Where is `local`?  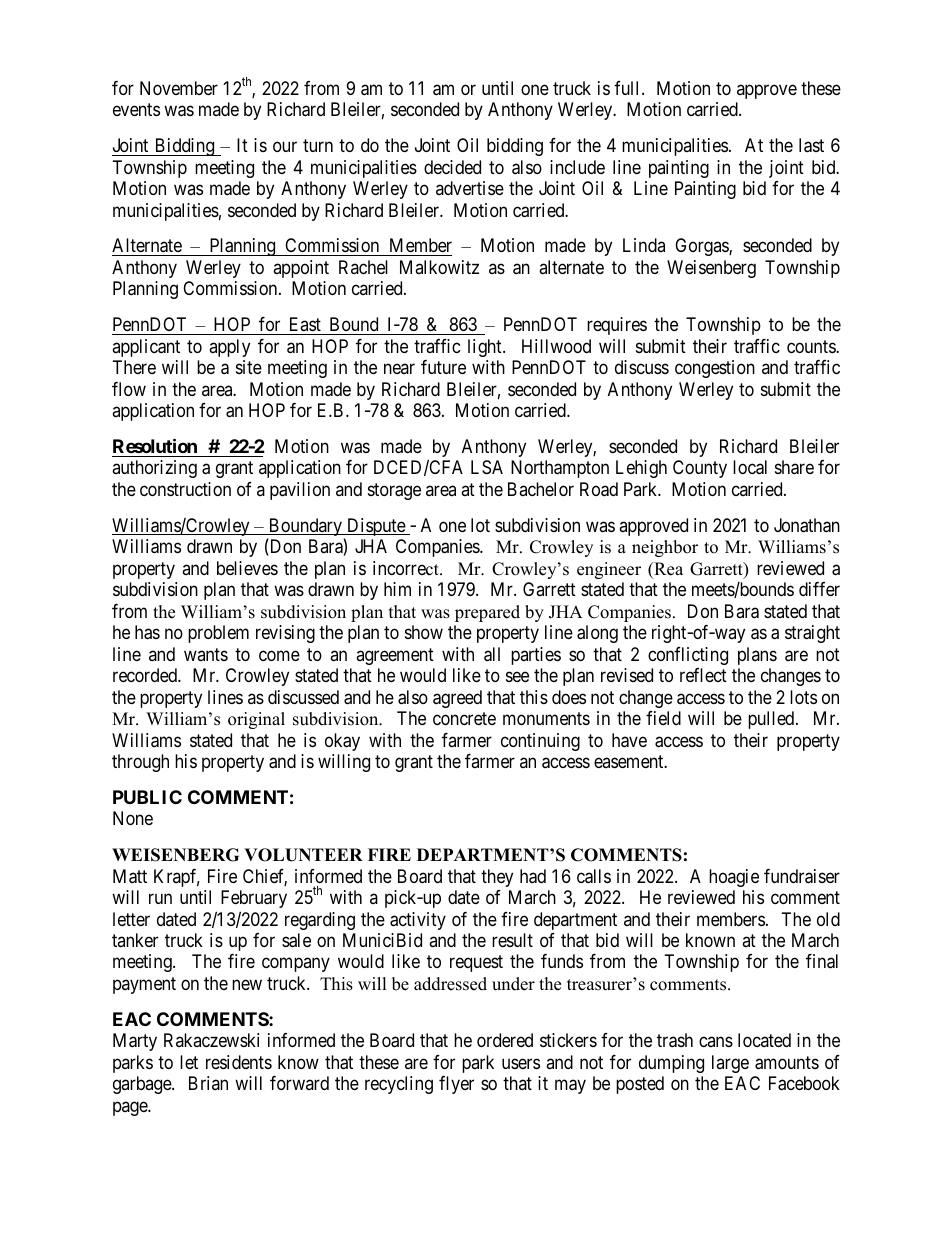 local is located at coordinates (750, 467).
